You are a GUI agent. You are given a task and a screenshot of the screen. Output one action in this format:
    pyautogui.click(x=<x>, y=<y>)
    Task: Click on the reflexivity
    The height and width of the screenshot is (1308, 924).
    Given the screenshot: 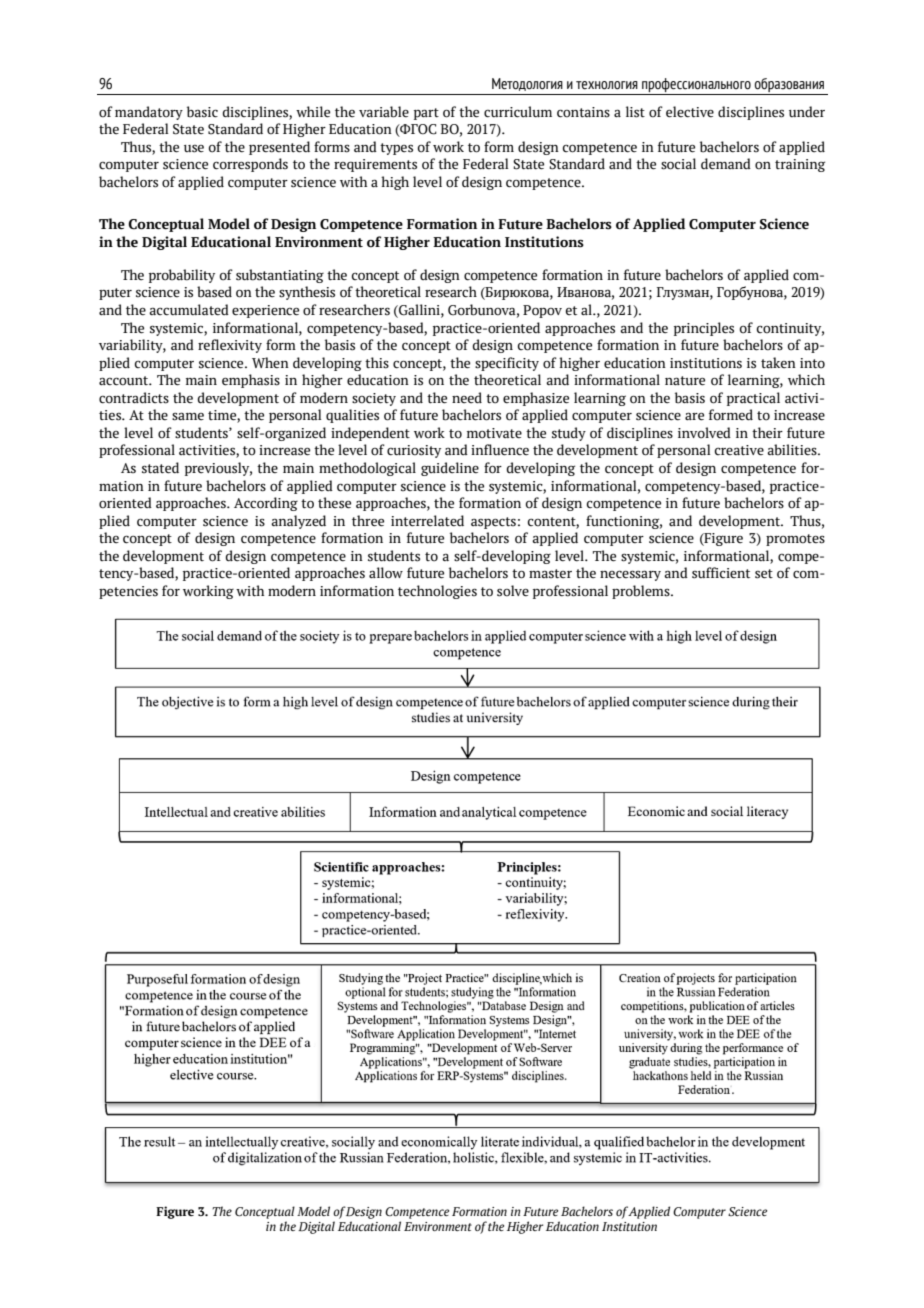 What is the action you would take?
    pyautogui.click(x=230, y=346)
